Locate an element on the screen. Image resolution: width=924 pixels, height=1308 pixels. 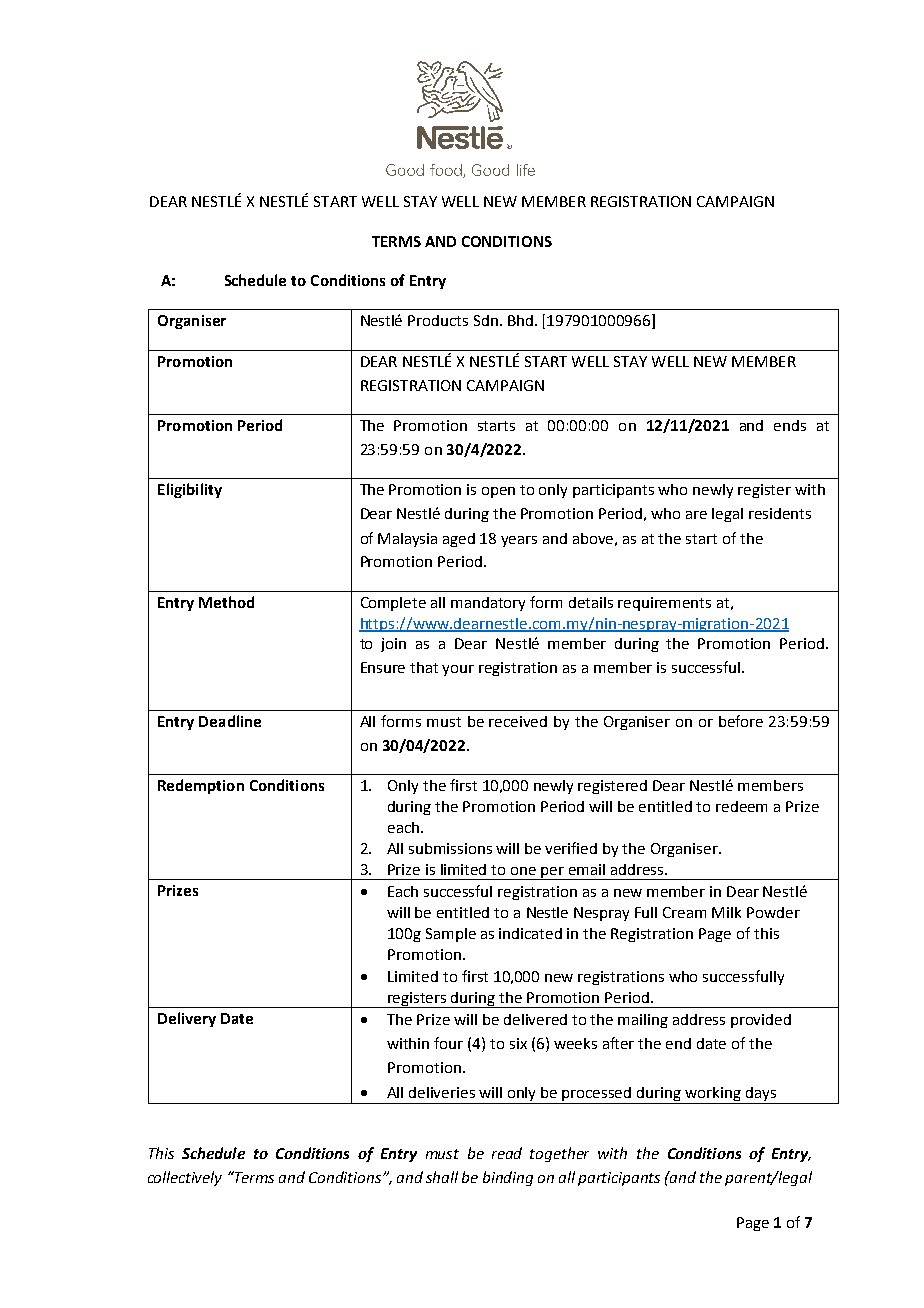
collectively is located at coordinates (185, 1178).
